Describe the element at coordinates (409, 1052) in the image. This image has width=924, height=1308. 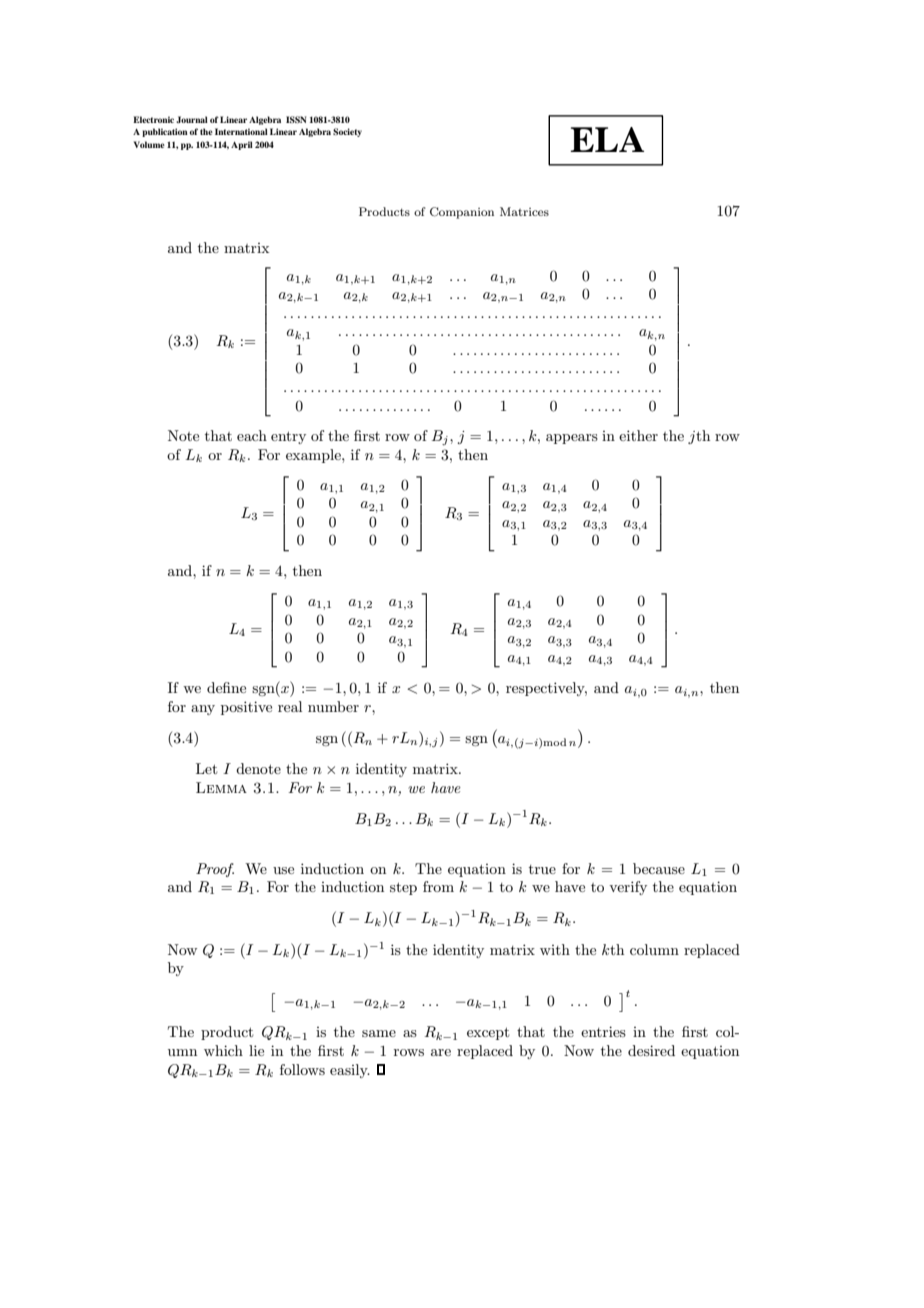
I see `rows` at that location.
